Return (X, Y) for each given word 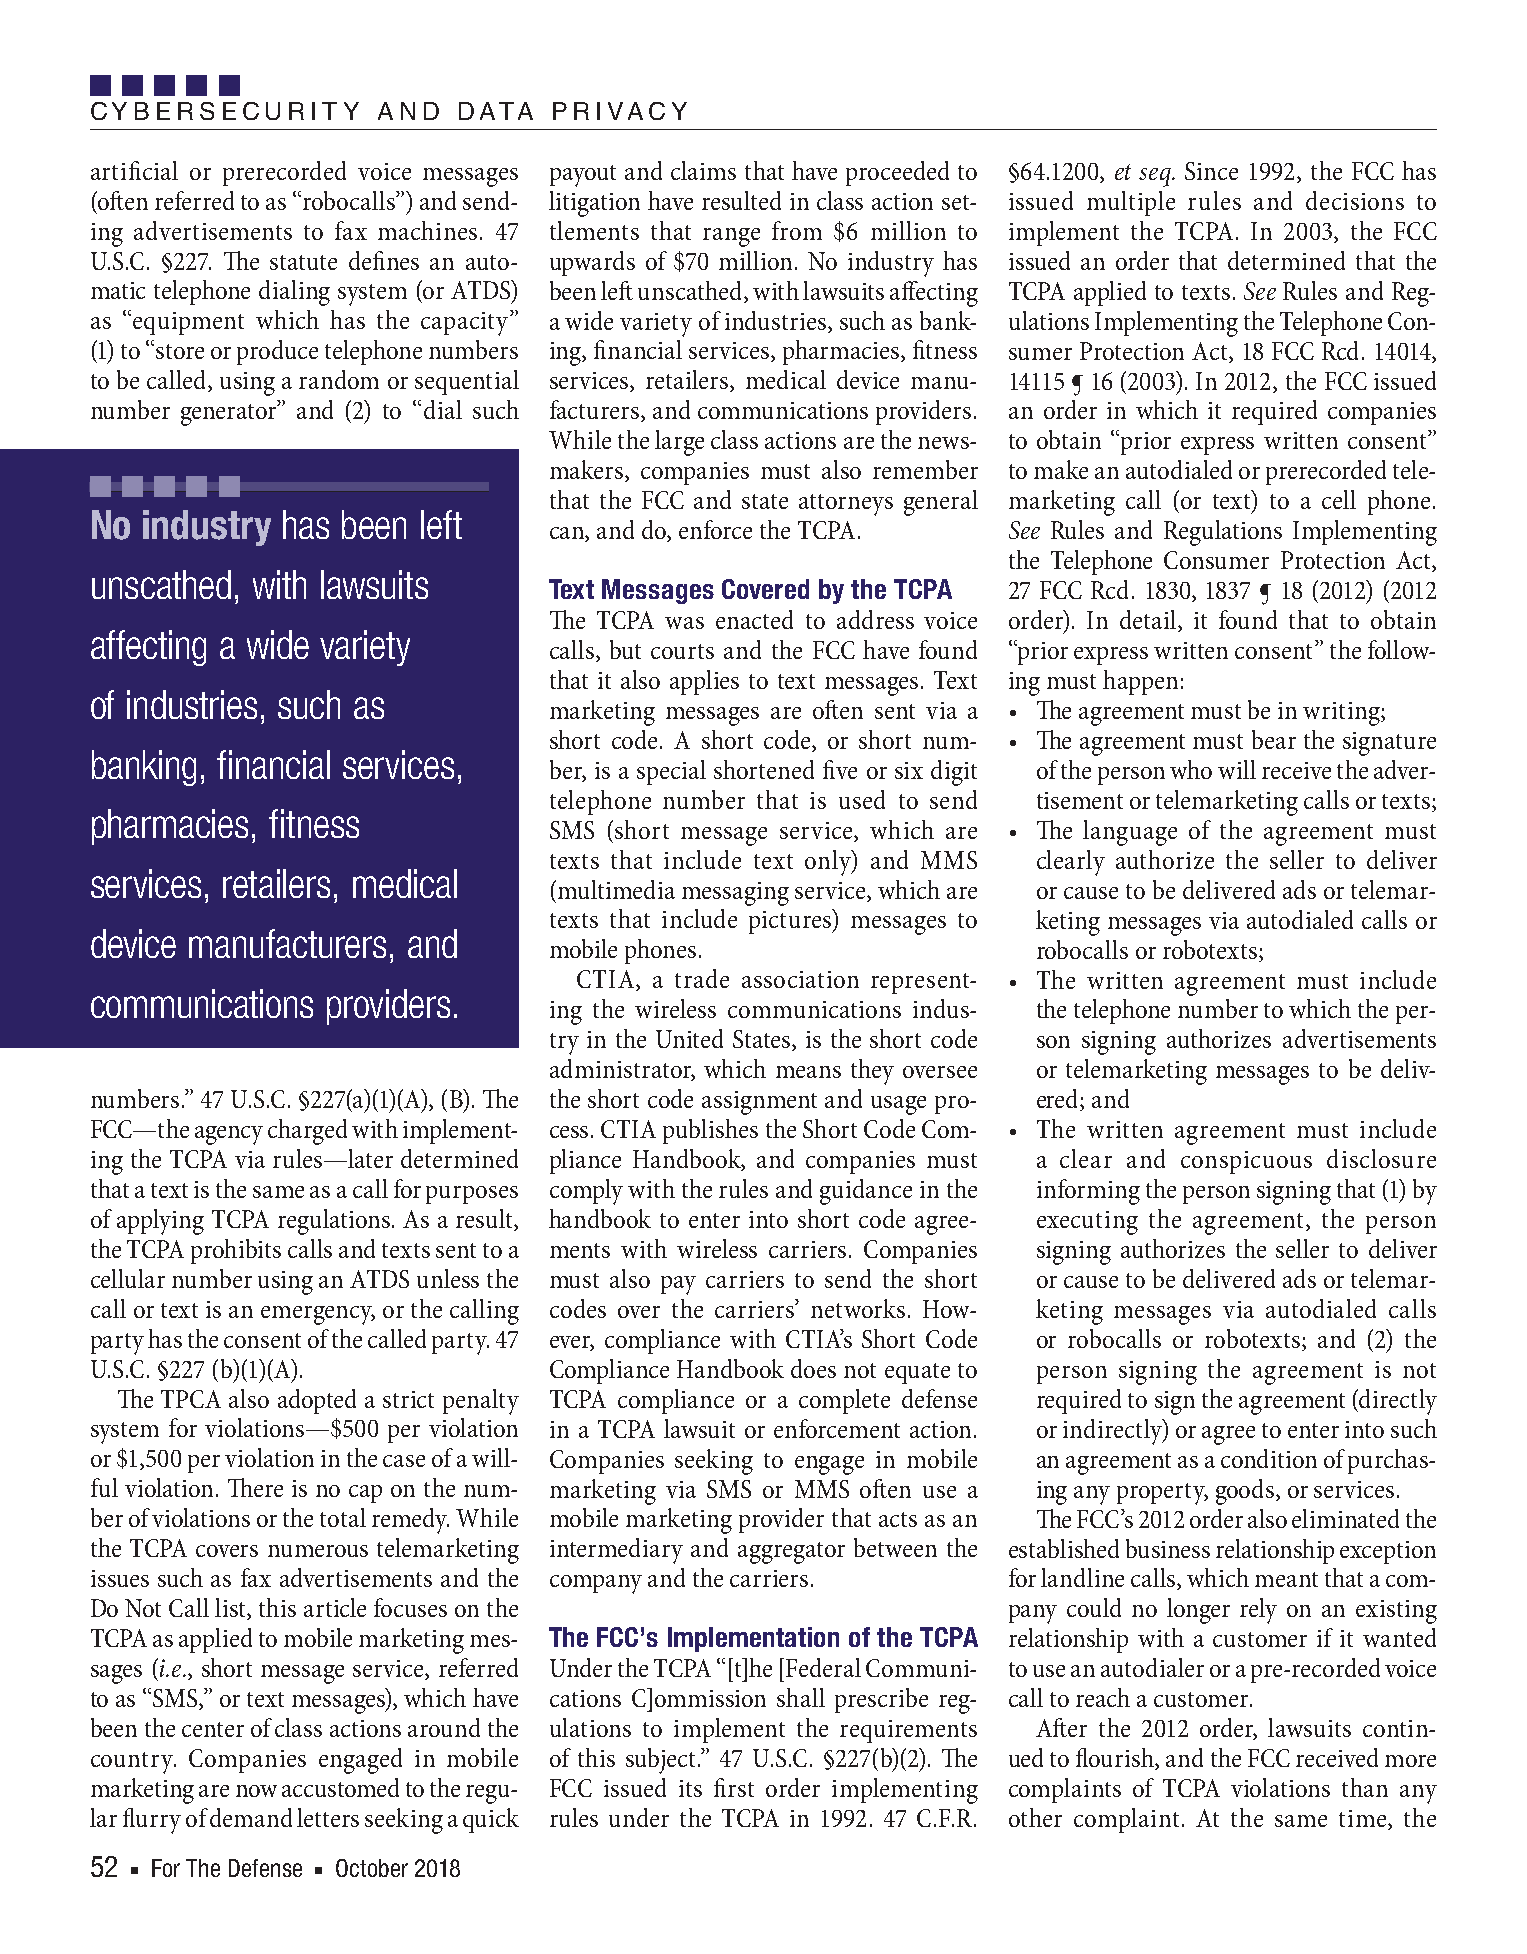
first (734, 1787)
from (797, 230)
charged (307, 1132)
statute (303, 262)
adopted (317, 1401)
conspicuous (1246, 1162)
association (800, 979)
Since (1211, 171)
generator (230, 413)
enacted (754, 619)
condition (1269, 1458)
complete (844, 1401)
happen (1140, 682)
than (1365, 1787)
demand (251, 1817)
